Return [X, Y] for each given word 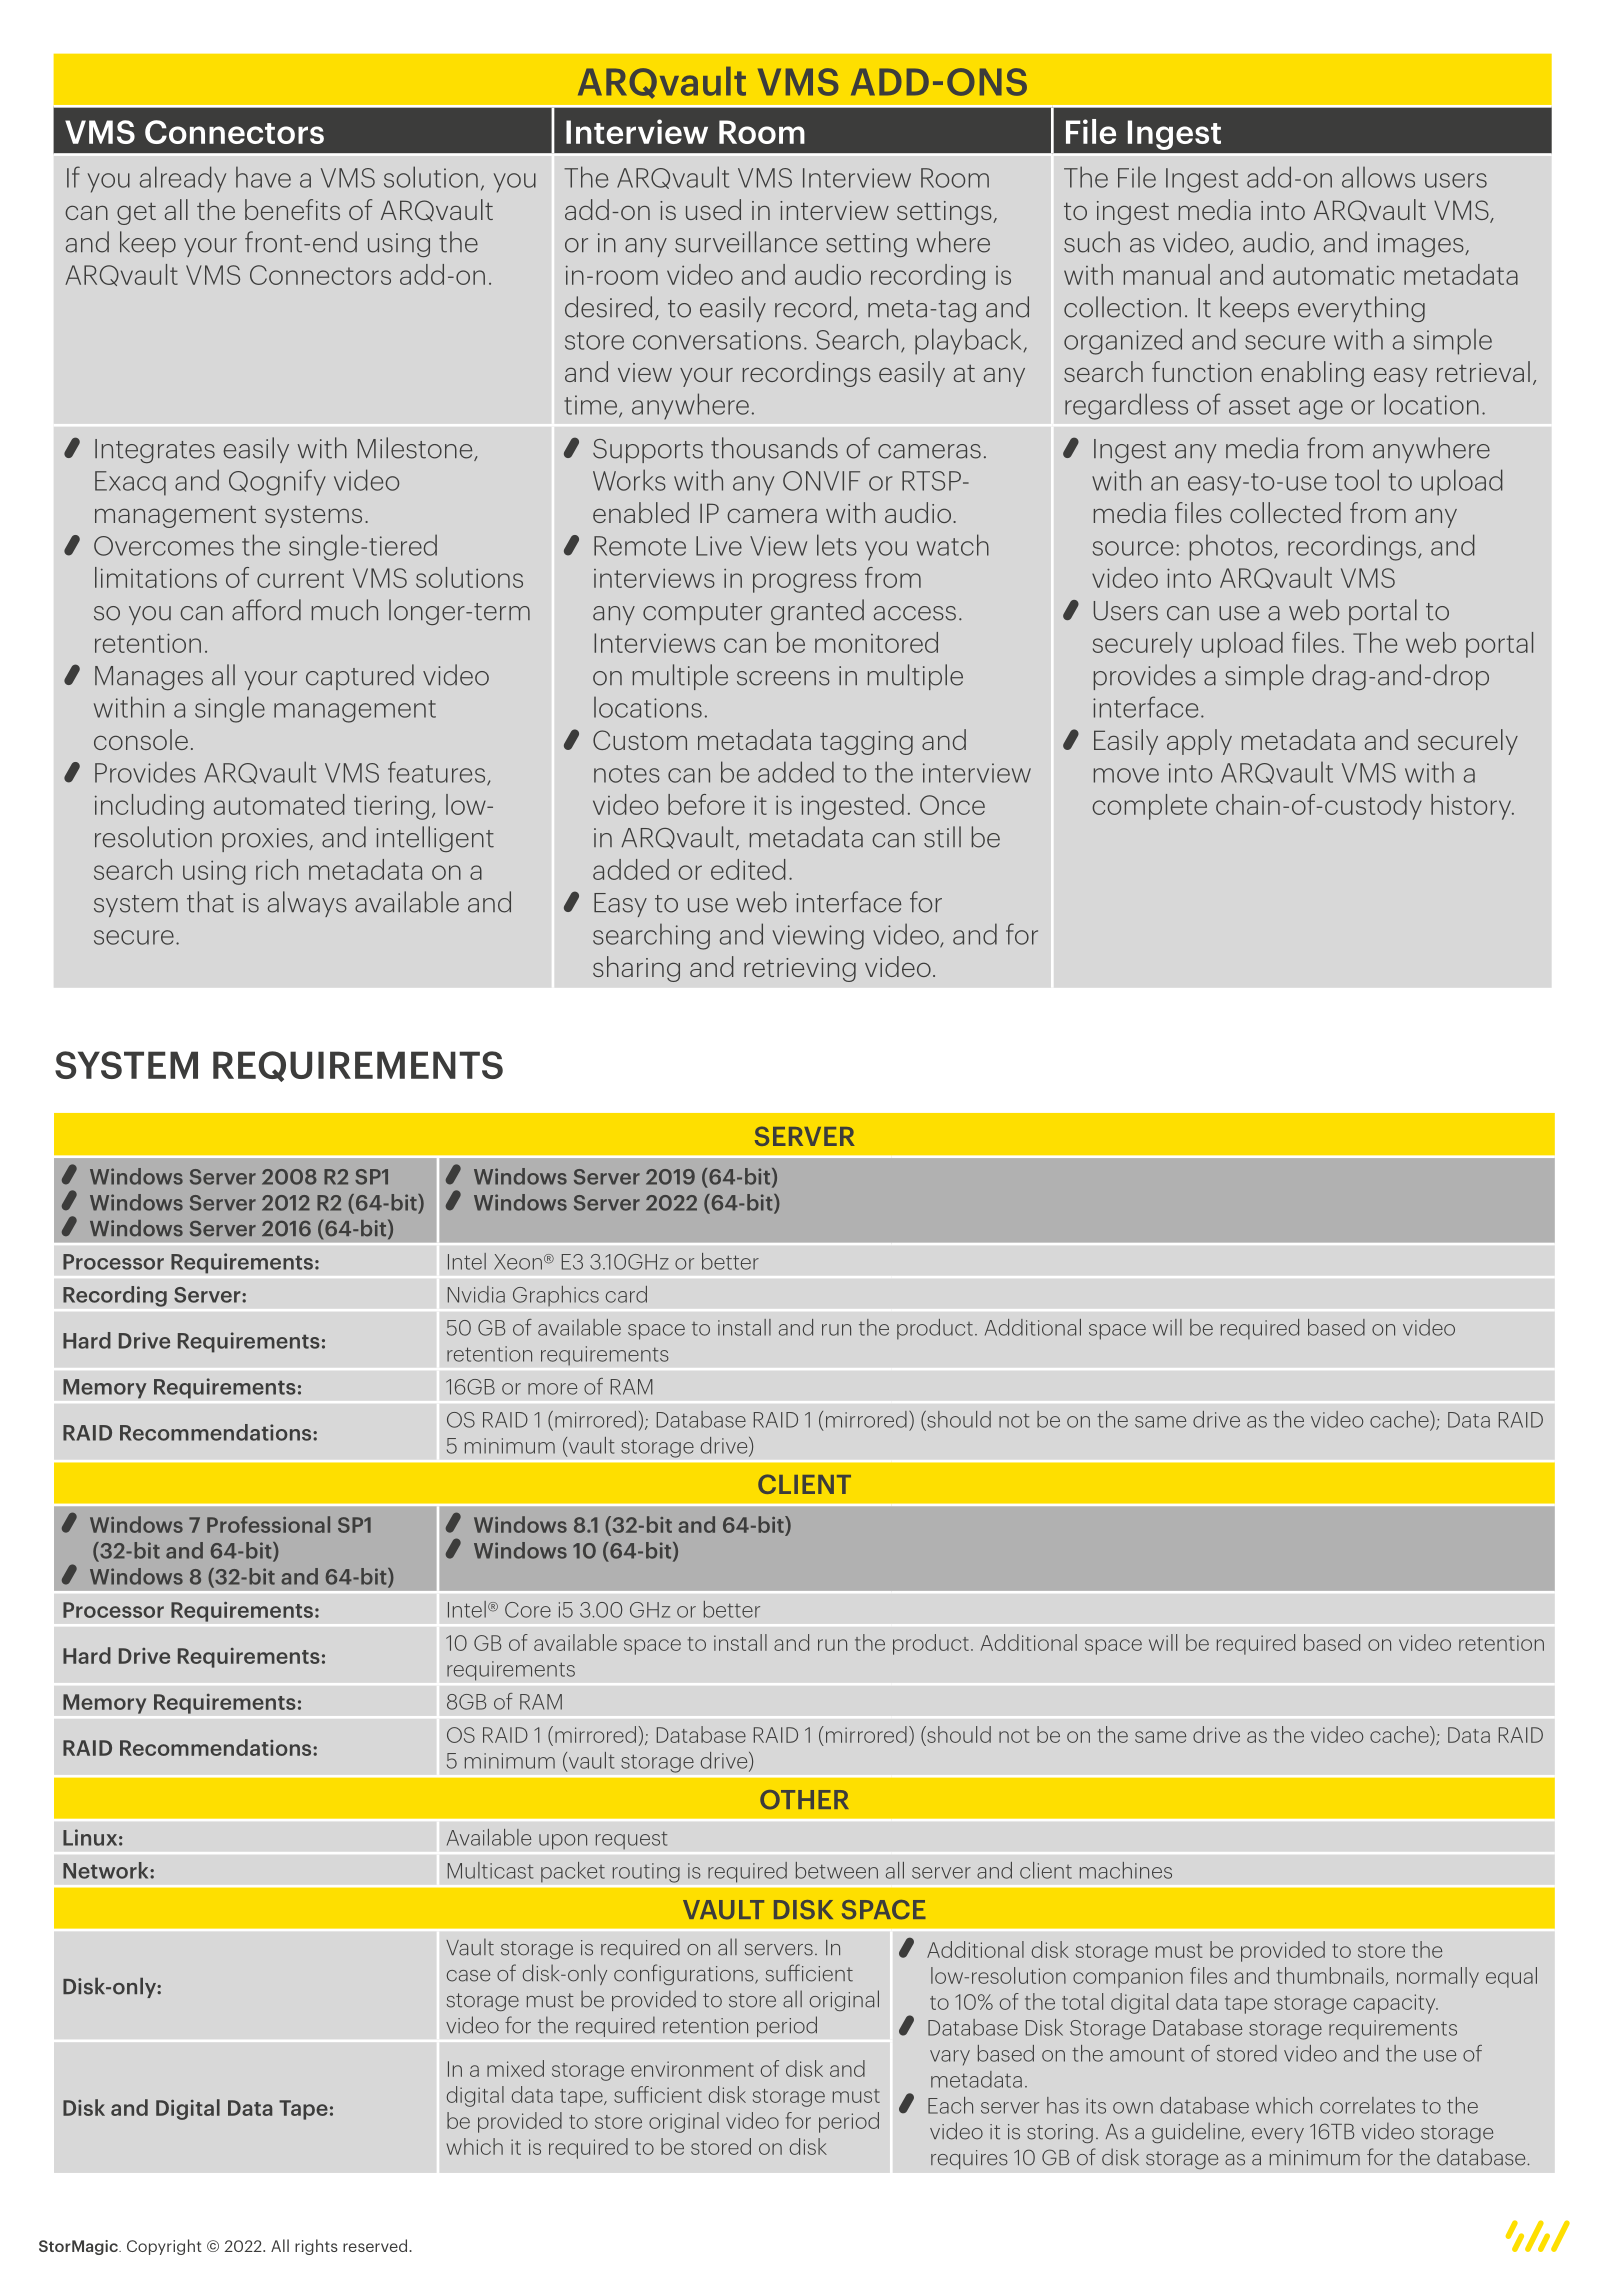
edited [748, 869]
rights [316, 2247]
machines [1126, 1870]
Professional [268, 1524]
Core [528, 1610]
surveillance [746, 242]
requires [969, 2159]
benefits [292, 209]
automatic [1333, 275]
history [1472, 807]
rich [277, 869]
